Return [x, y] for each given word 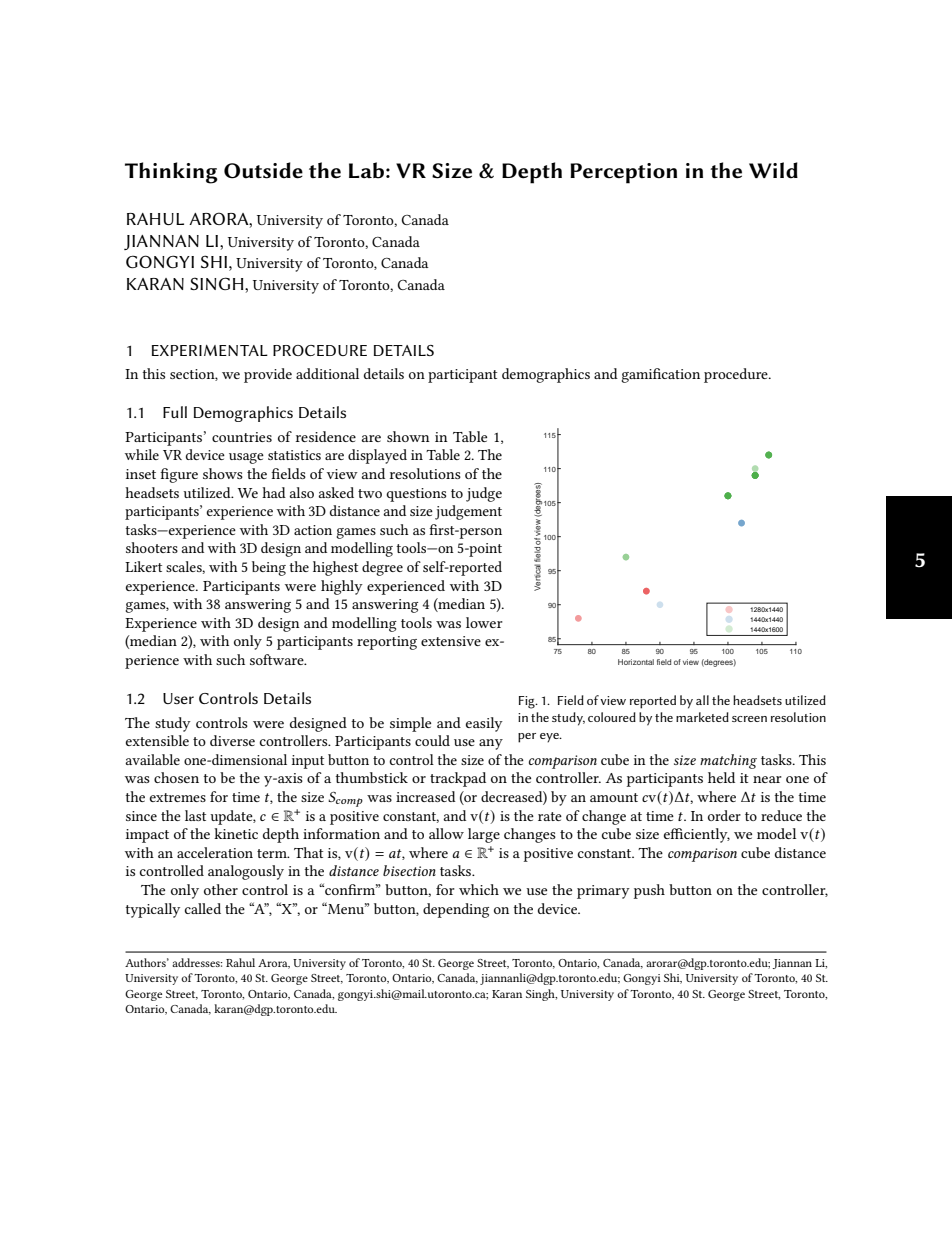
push [649, 891]
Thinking [171, 173]
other [221, 889]
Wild [773, 170]
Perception [623, 173]
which [479, 889]
